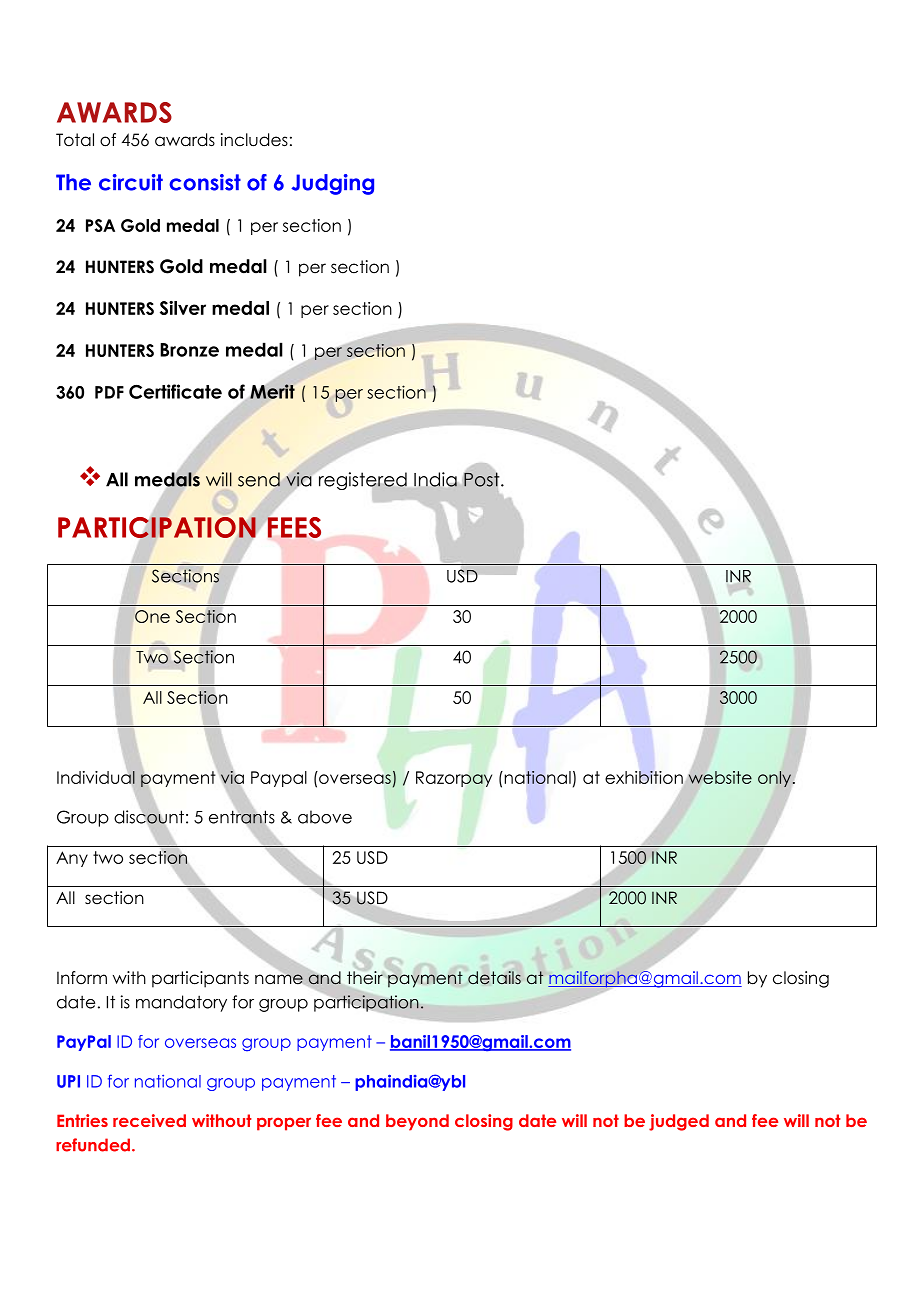 Image resolution: width=924 pixels, height=1308 pixels. I want to click on circuit, so click(131, 182).
